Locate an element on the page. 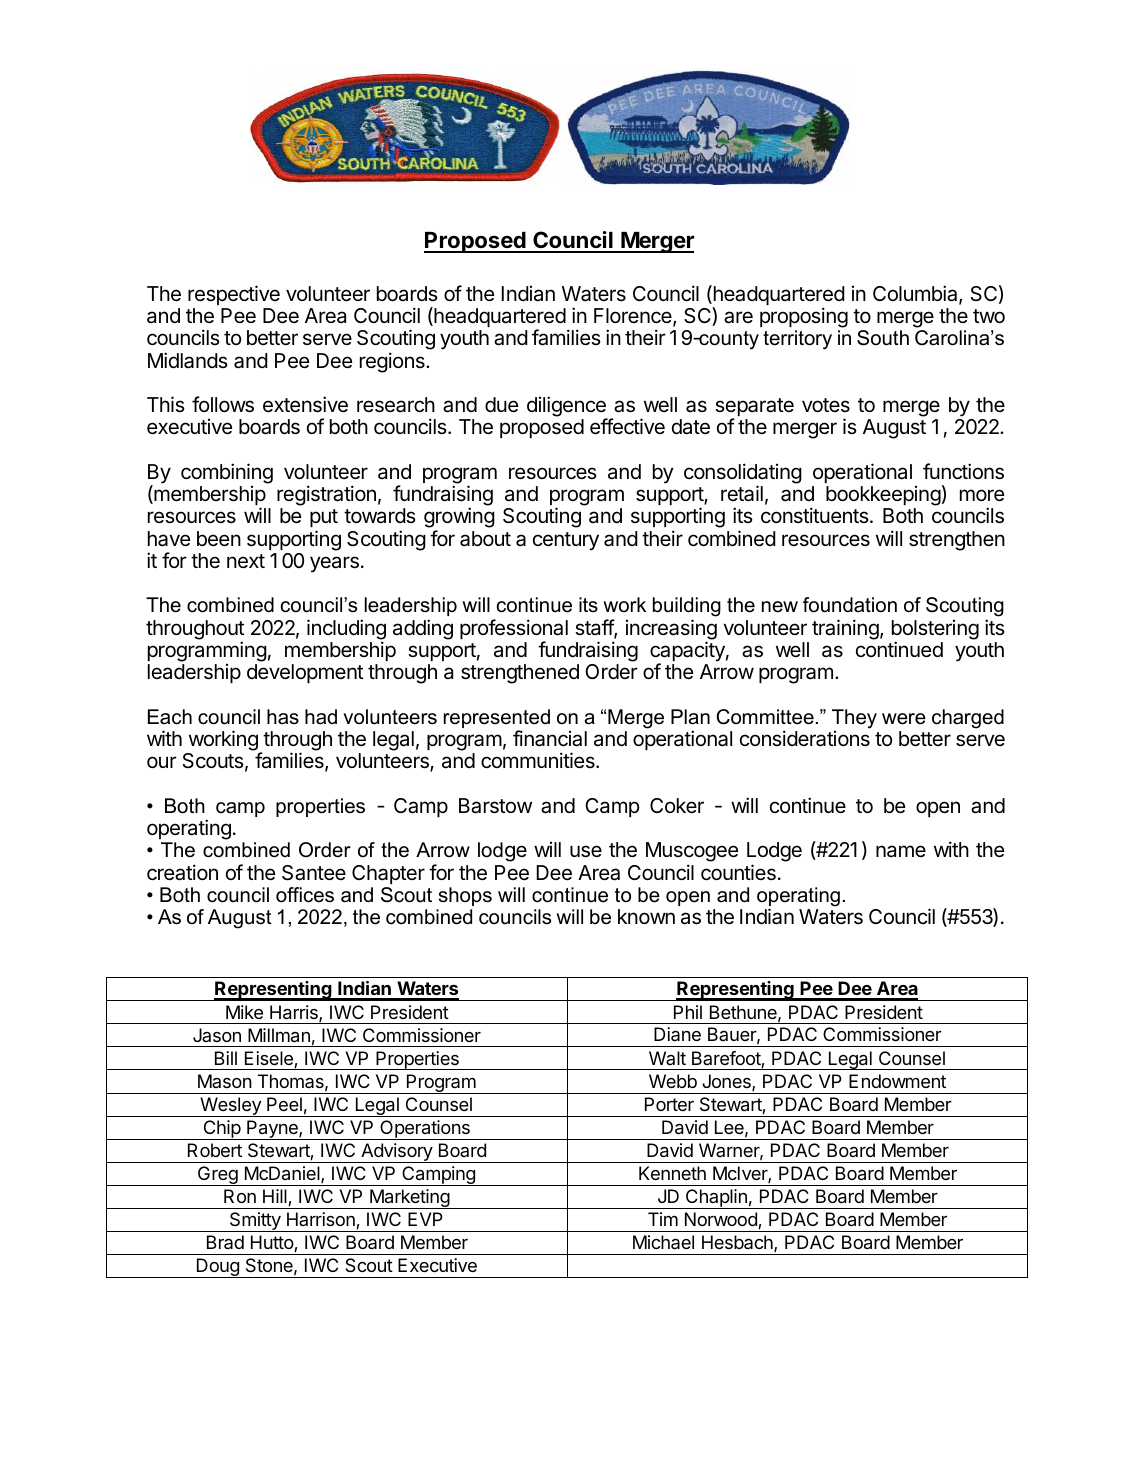 This image has height=1467, width=1134. Mike is located at coordinates (244, 1012).
